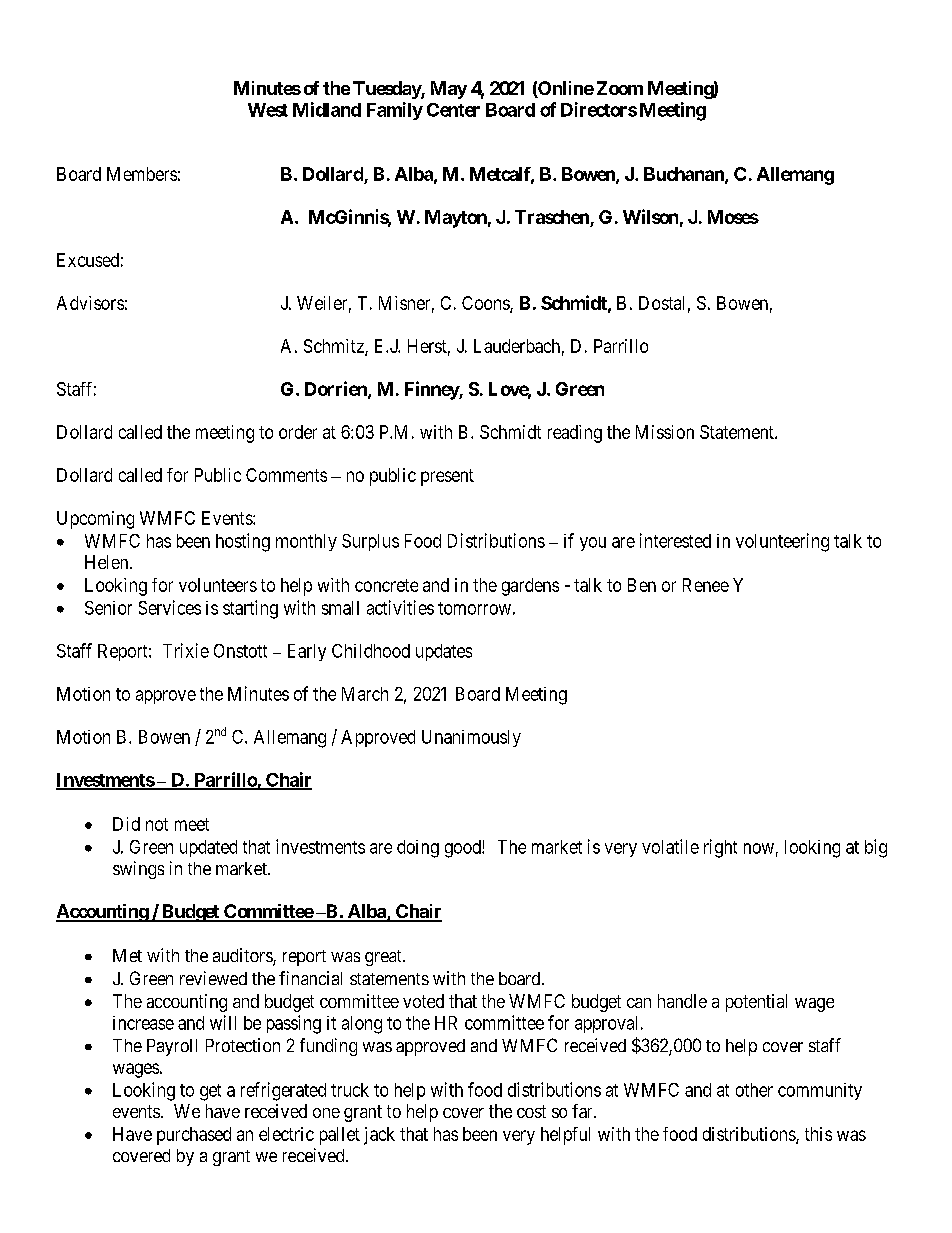 The height and width of the page is (1233, 952). I want to click on updated, so click(208, 848).
